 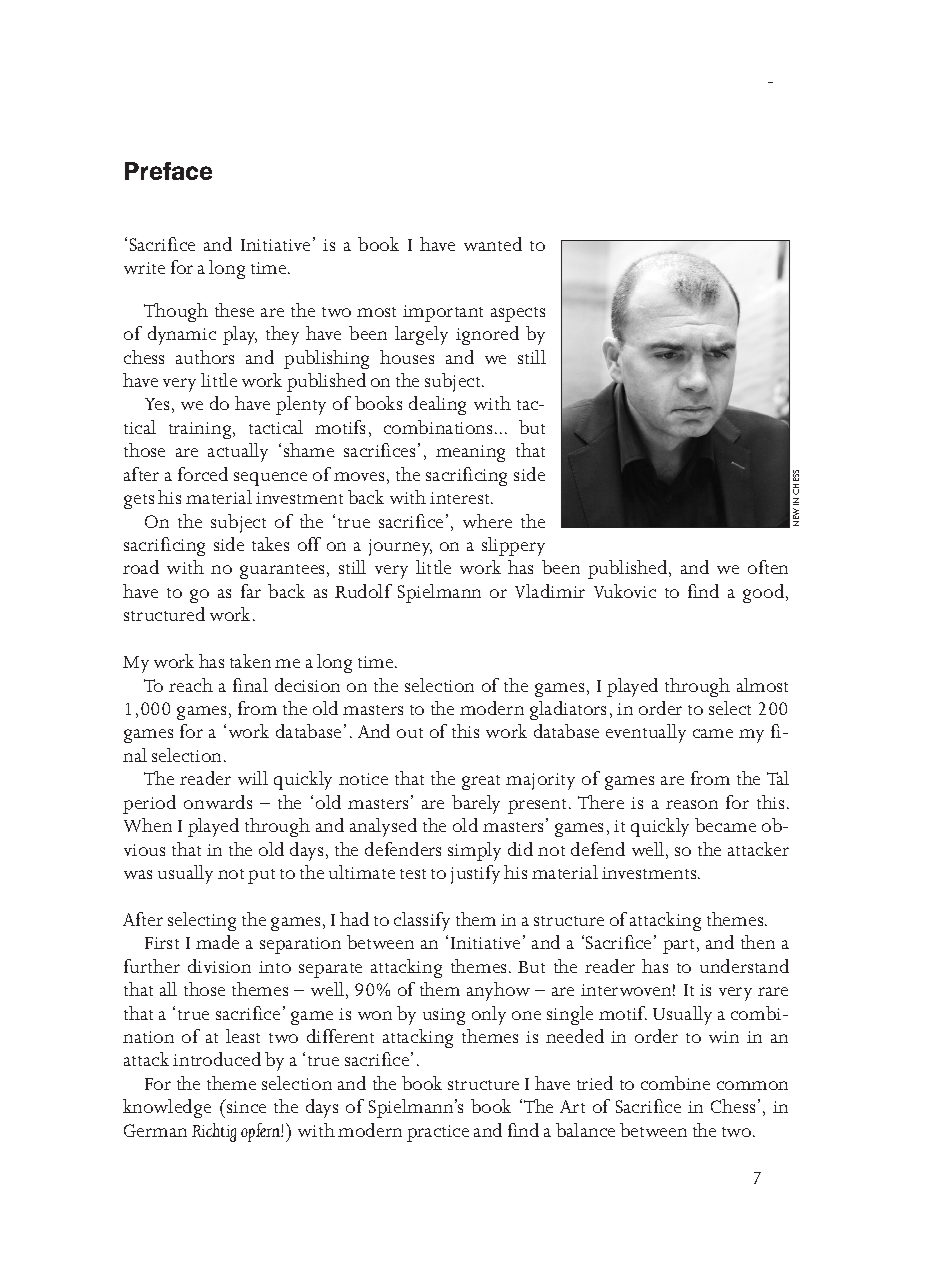 What do you see at coordinates (778, 778) in the screenshot?
I see `Tal` at bounding box center [778, 778].
